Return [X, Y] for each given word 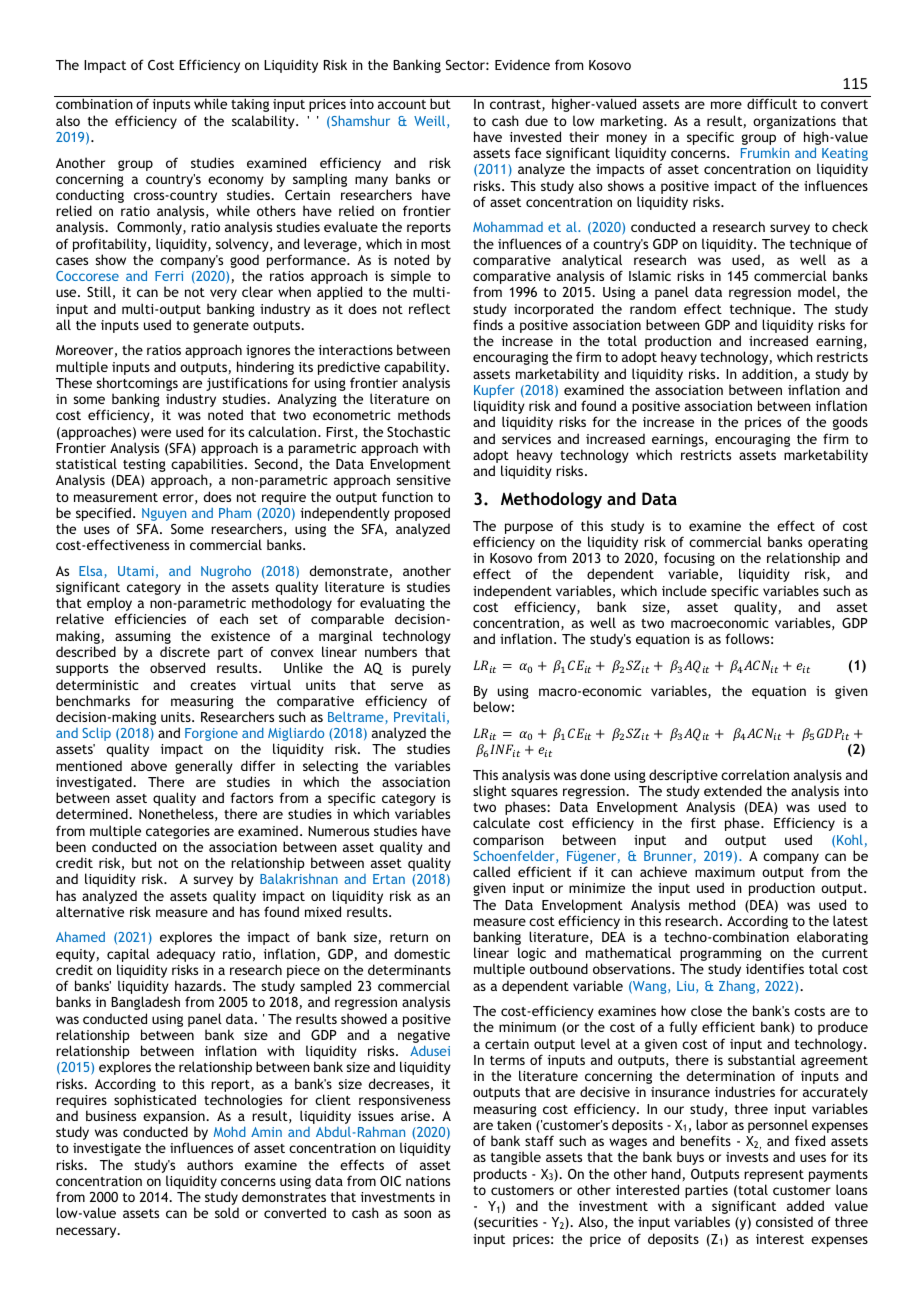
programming [721, 956]
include [684, 590]
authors [210, 1164]
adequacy [186, 955]
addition [767, 373]
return [409, 937]
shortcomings [137, 385]
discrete [185, 651]
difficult [772, 103]
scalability [264, 122]
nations [428, 1181]
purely [431, 669]
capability [416, 368]
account [402, 104]
